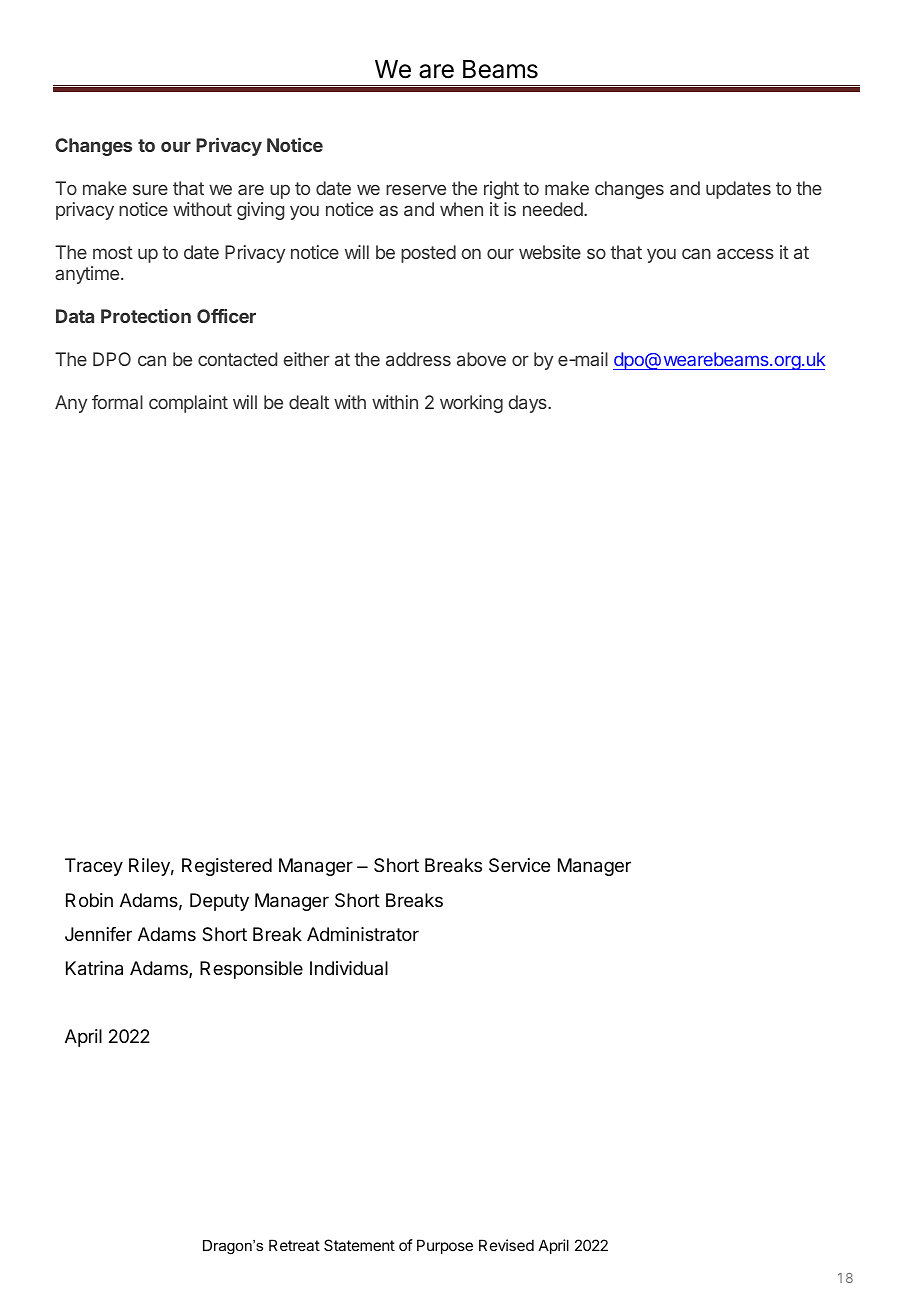 This screenshot has width=924, height=1308. What do you see at coordinates (349, 968) in the screenshot?
I see `Individual` at bounding box center [349, 968].
